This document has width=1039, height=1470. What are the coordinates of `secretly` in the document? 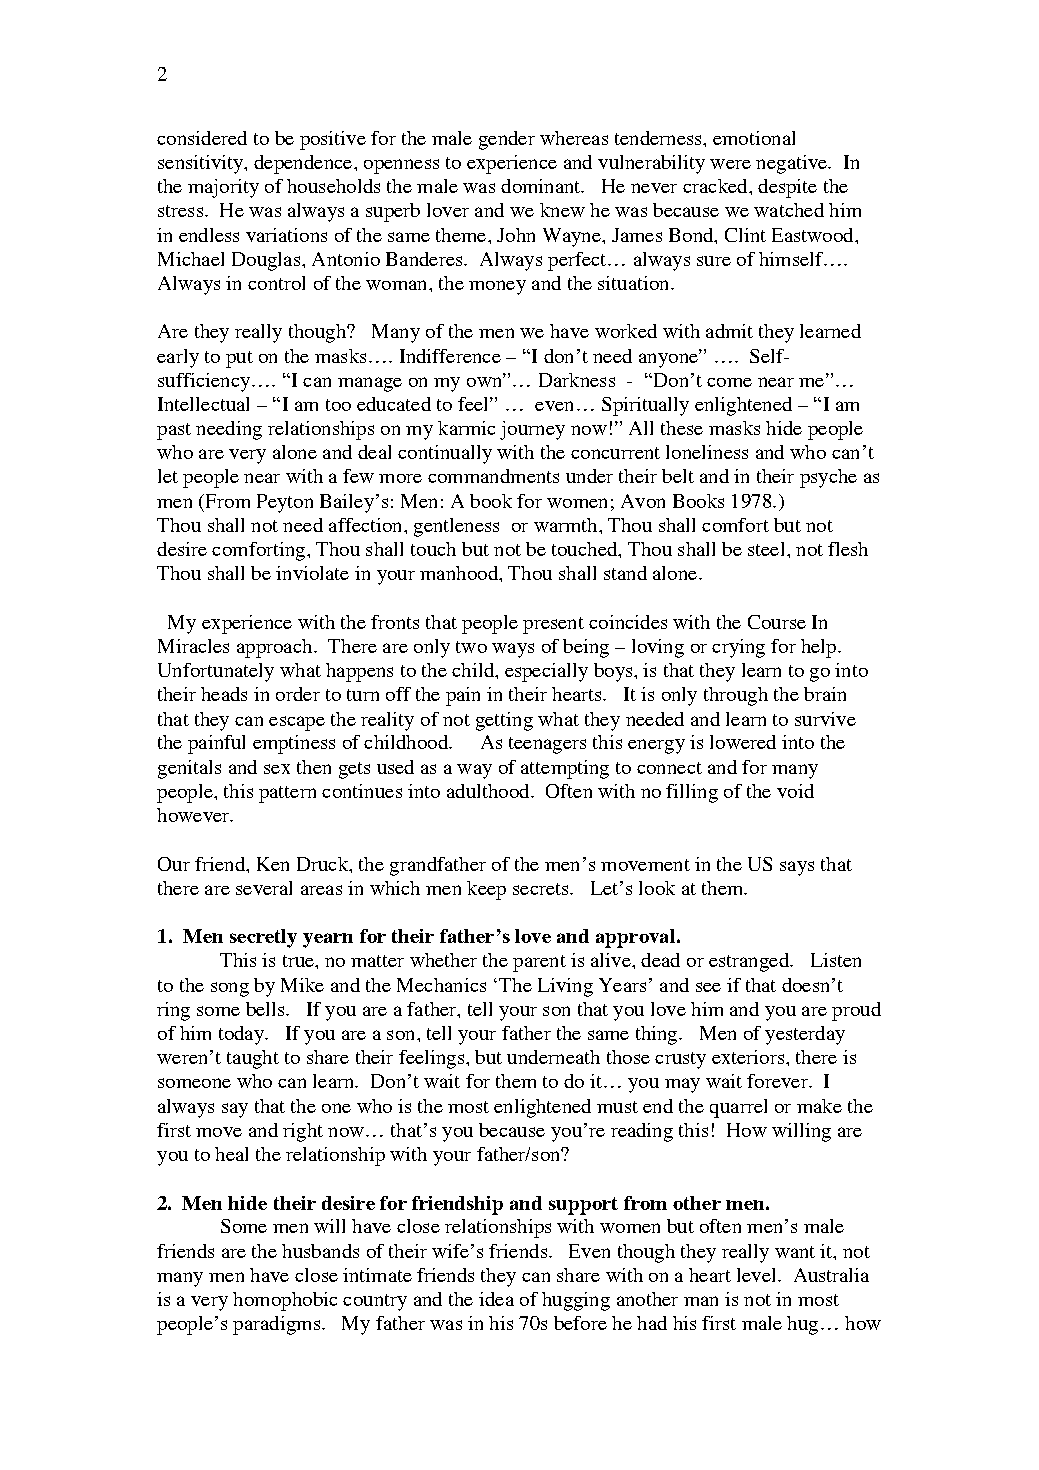 It's located at (263, 938).
